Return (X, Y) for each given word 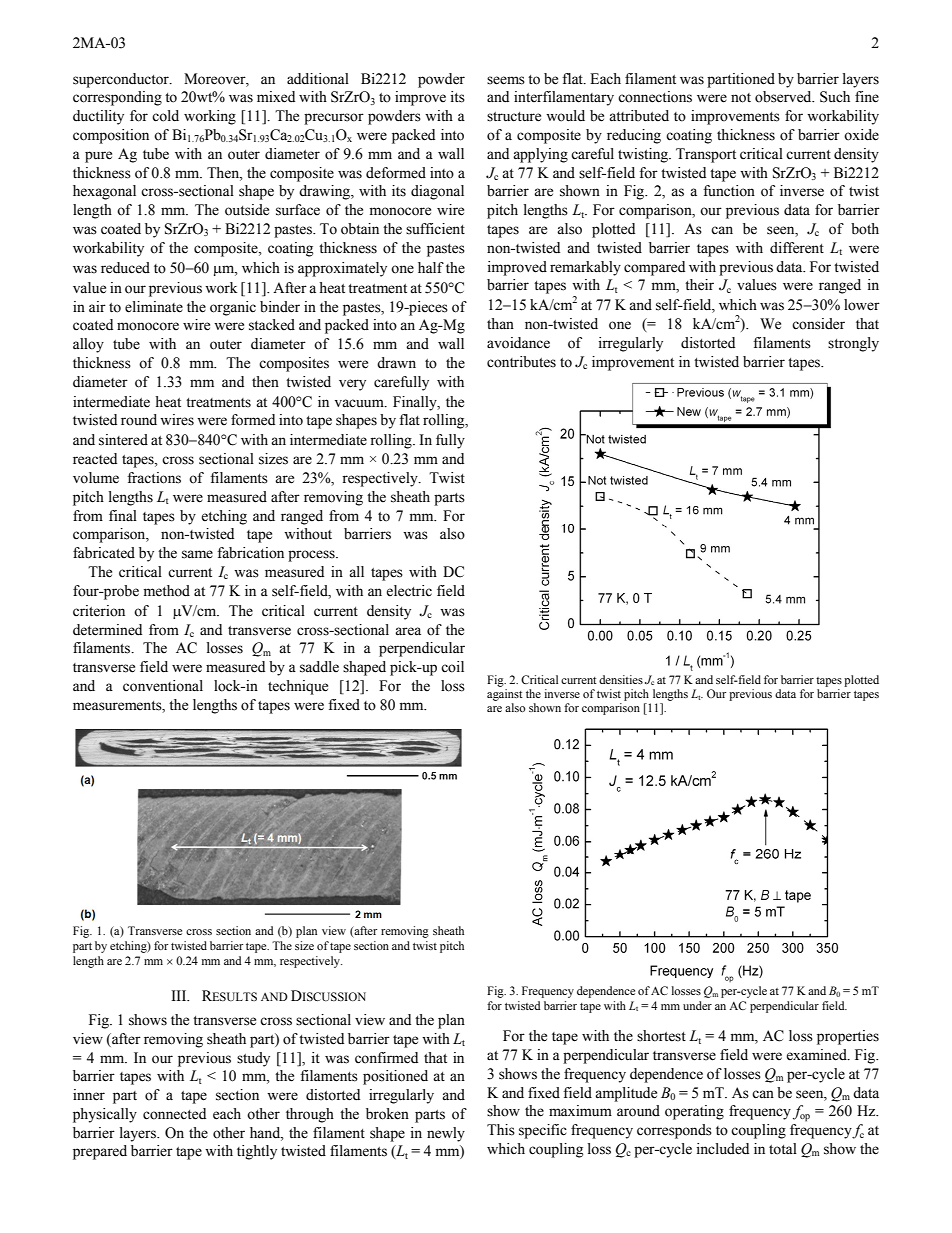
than (500, 324)
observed (784, 97)
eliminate (154, 307)
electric (409, 591)
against (505, 695)
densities (621, 679)
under (697, 1005)
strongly (853, 344)
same (197, 554)
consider (818, 324)
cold (165, 116)
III (180, 995)
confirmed (386, 1058)
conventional (163, 686)
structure (514, 117)
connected (174, 1114)
